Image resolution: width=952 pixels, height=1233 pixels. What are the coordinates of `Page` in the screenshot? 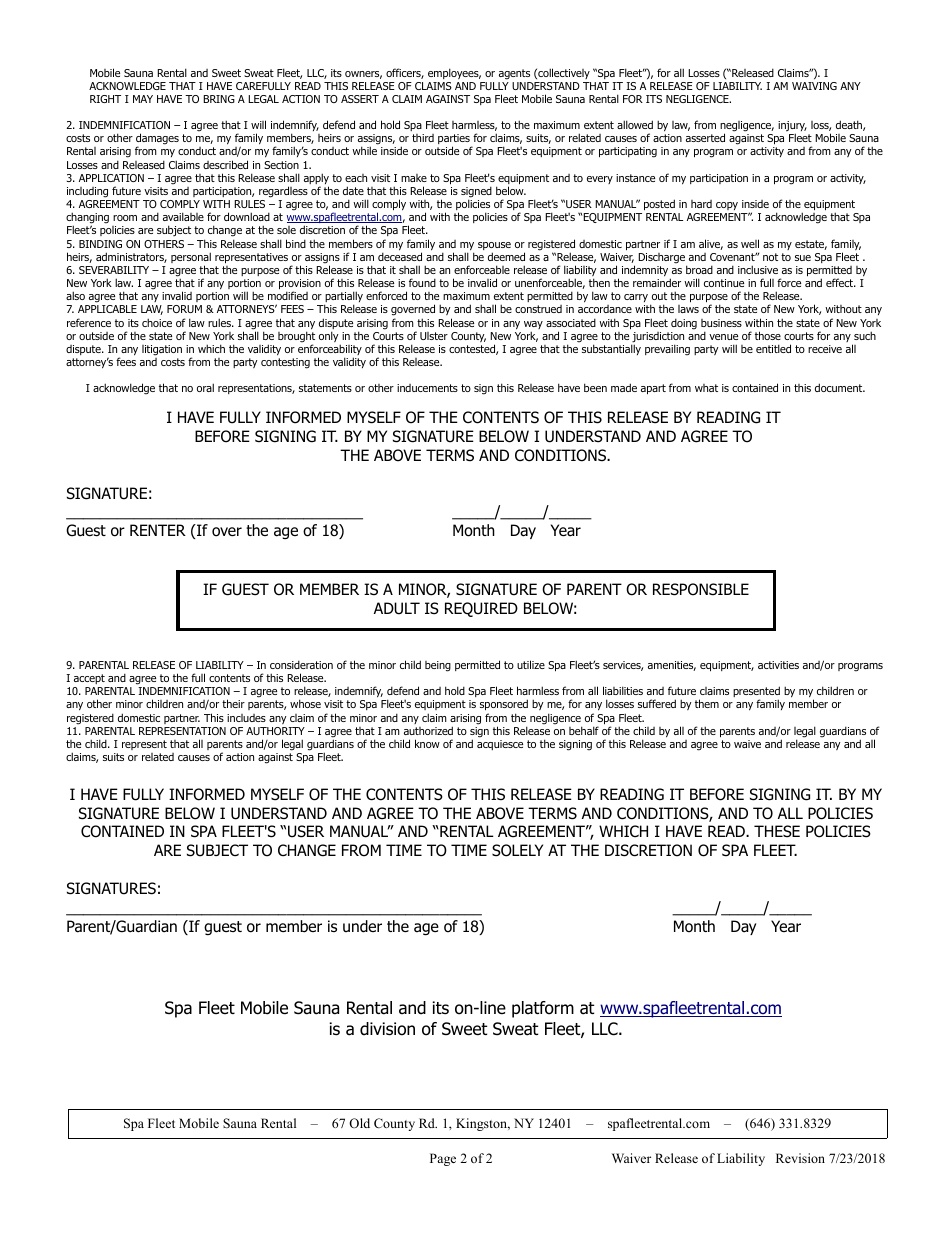 It's located at (443, 1159).
